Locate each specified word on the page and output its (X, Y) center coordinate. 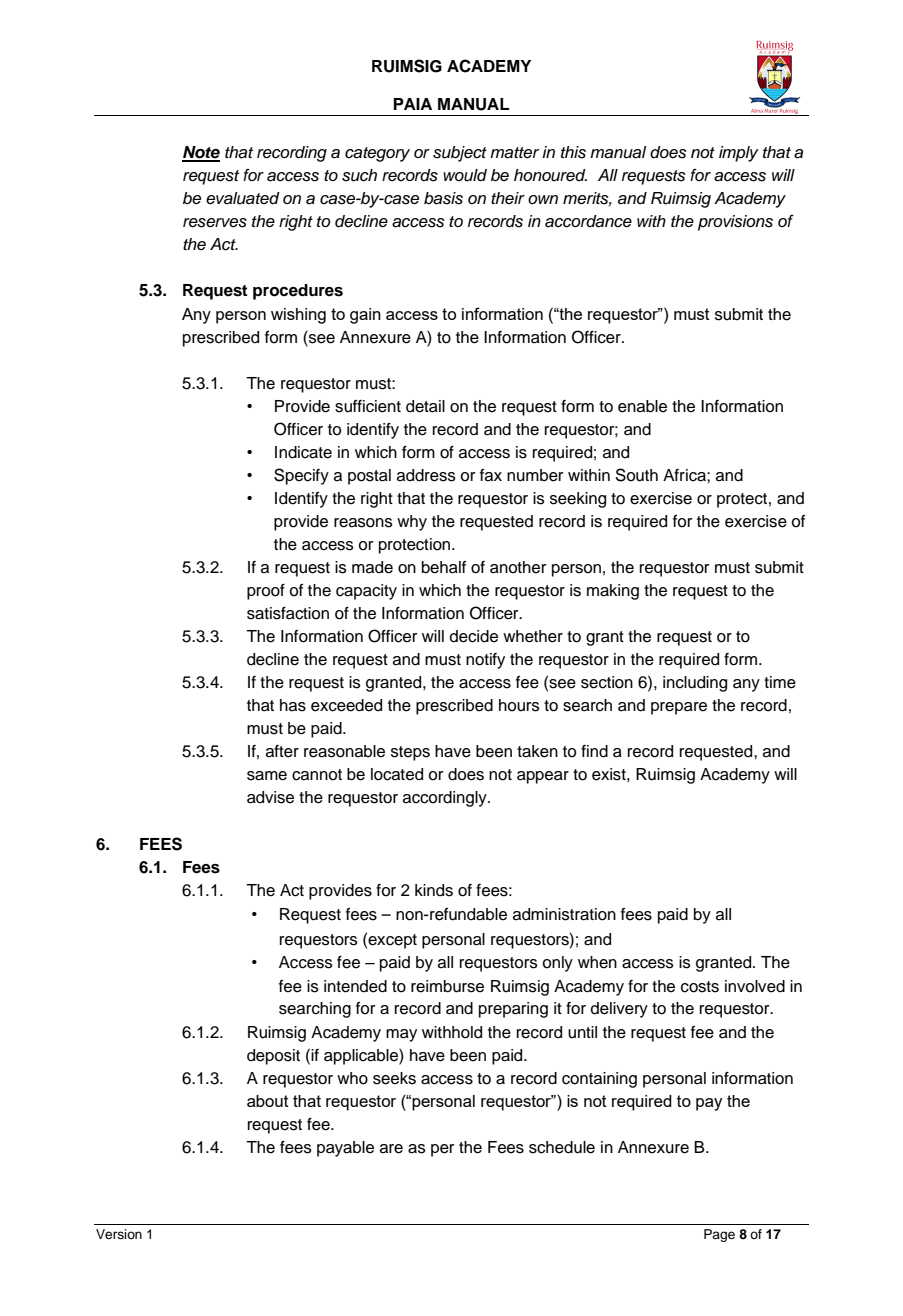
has (293, 705)
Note (201, 153)
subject (460, 154)
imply (739, 154)
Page (719, 1235)
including (695, 684)
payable (345, 1149)
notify (485, 661)
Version (119, 1234)
